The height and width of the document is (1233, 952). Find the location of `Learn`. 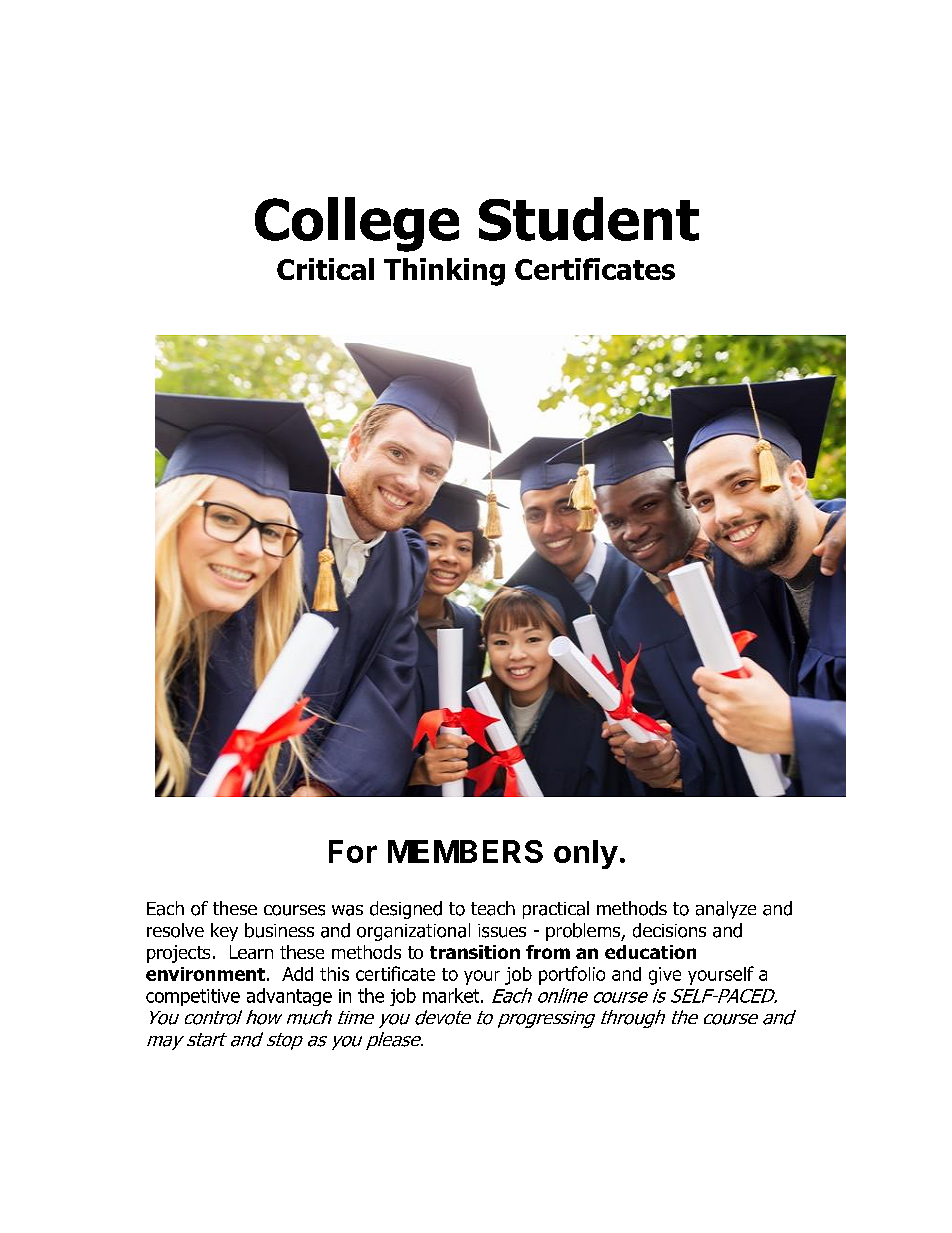

Learn is located at coordinates (251, 952).
